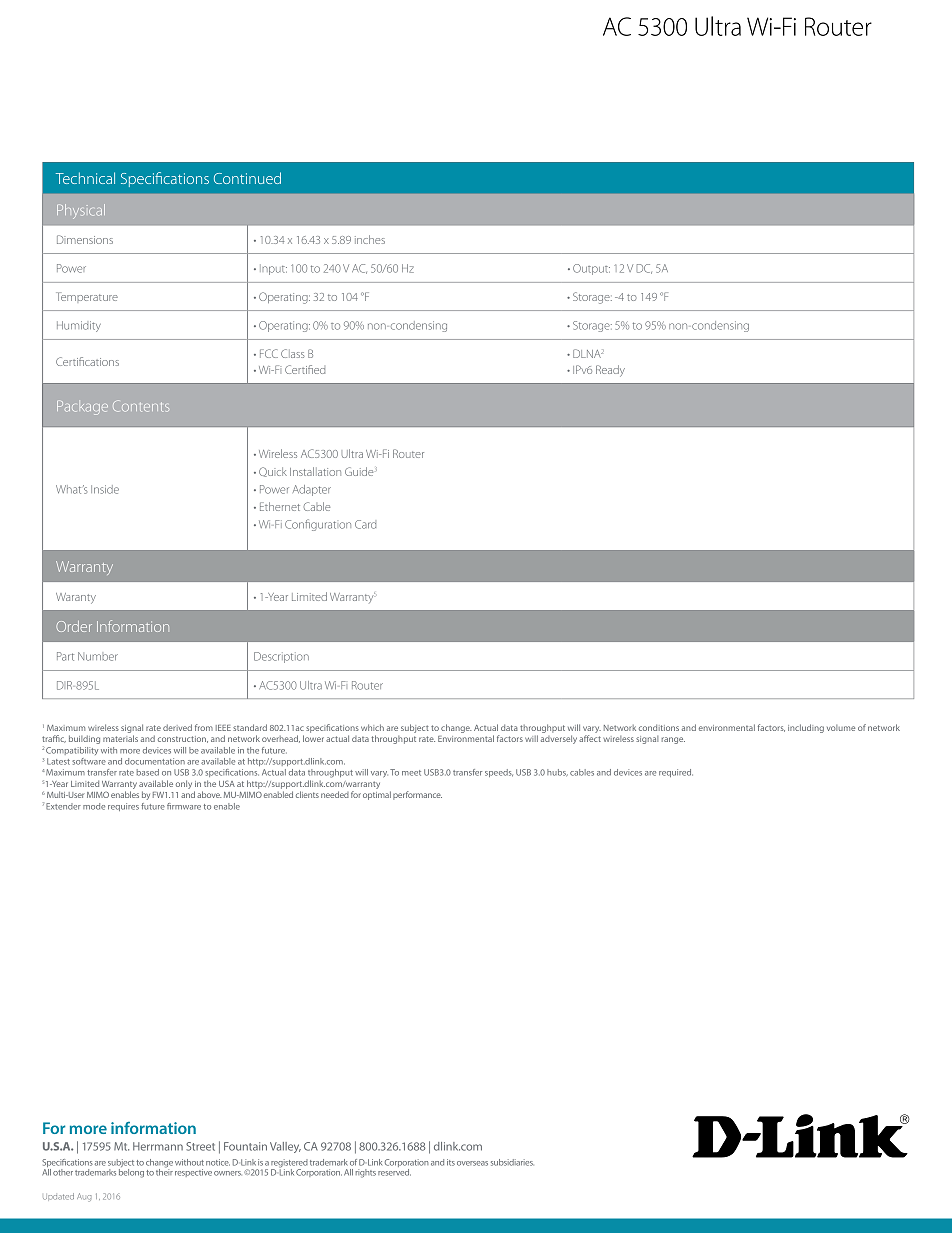 Image resolution: width=952 pixels, height=1233 pixels. What do you see at coordinates (512, 1162) in the screenshot?
I see `subsidiaries` at bounding box center [512, 1162].
